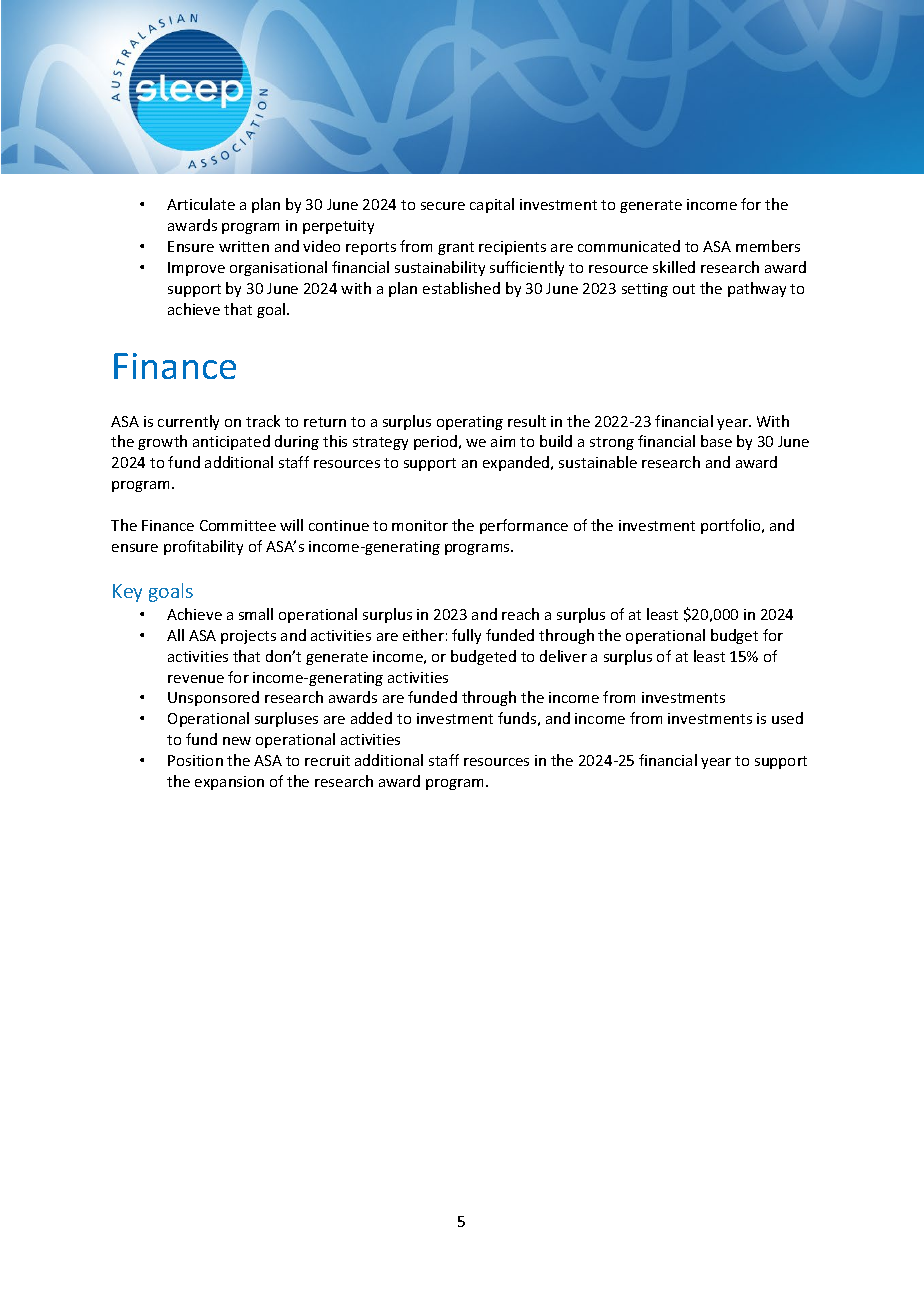 The image size is (924, 1308). I want to click on members, so click(768, 246).
